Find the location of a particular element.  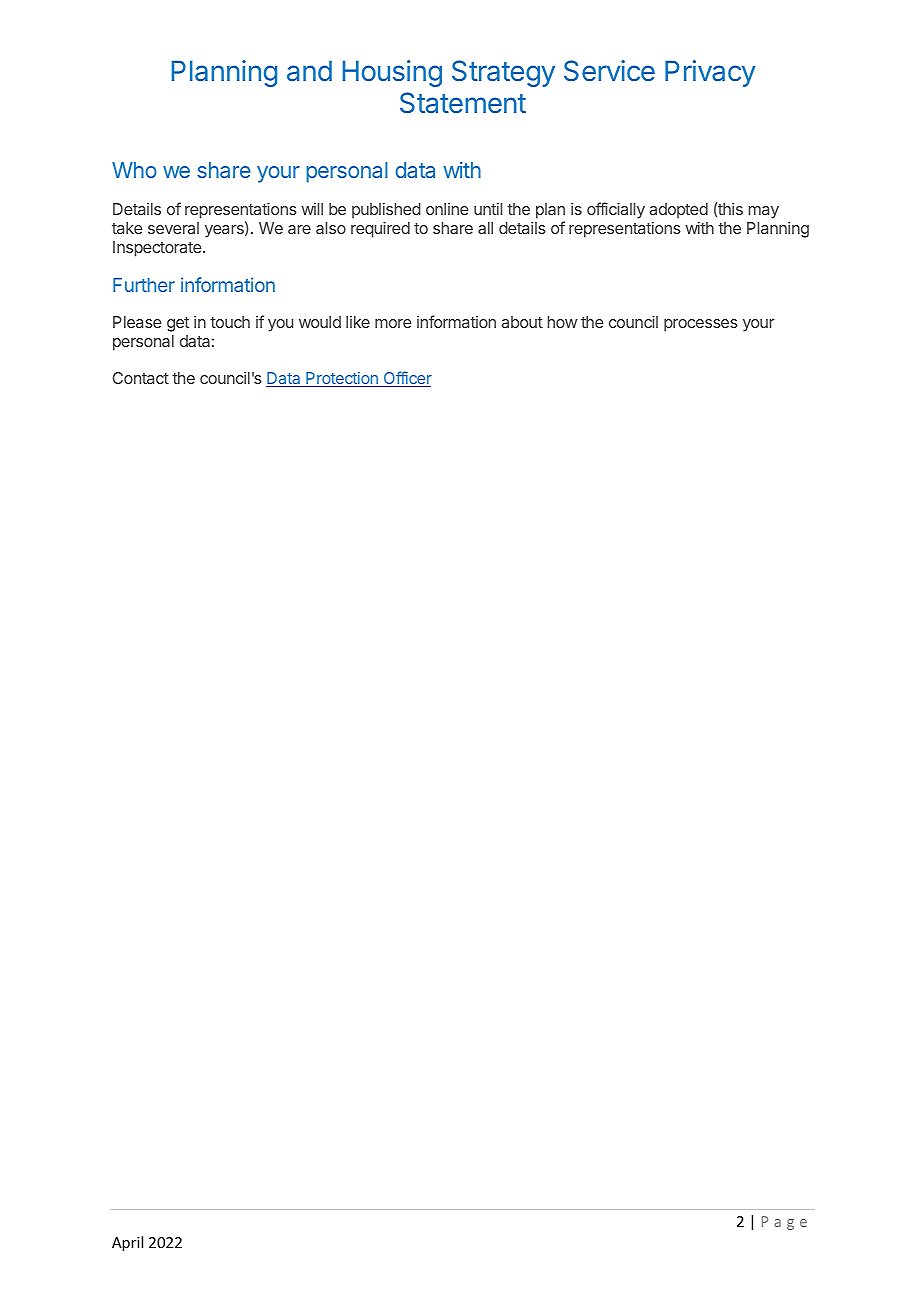

processes is located at coordinates (701, 325).
